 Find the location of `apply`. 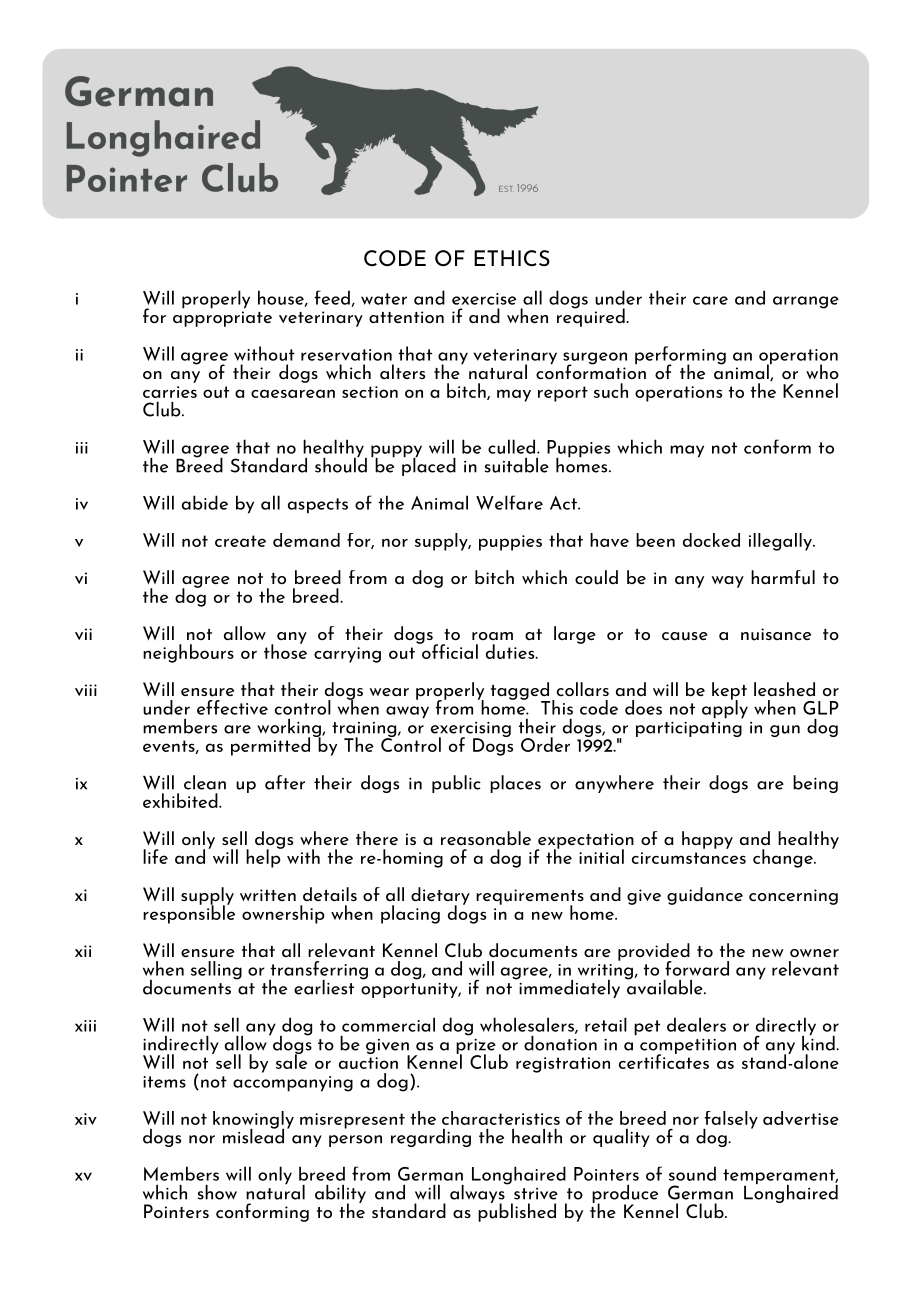

apply is located at coordinates (725, 708).
